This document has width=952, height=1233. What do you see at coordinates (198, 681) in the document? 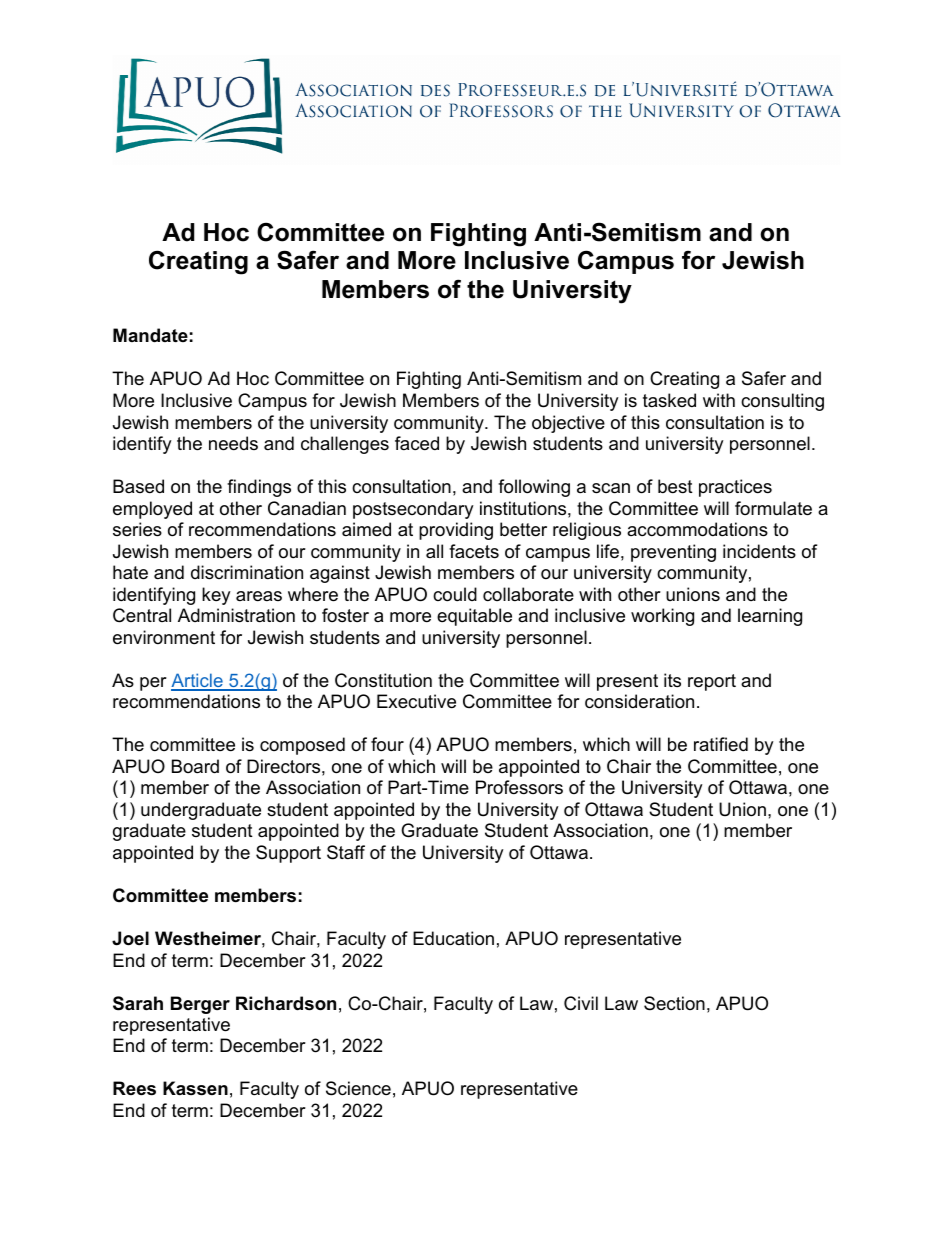
I see `Article` at bounding box center [198, 681].
